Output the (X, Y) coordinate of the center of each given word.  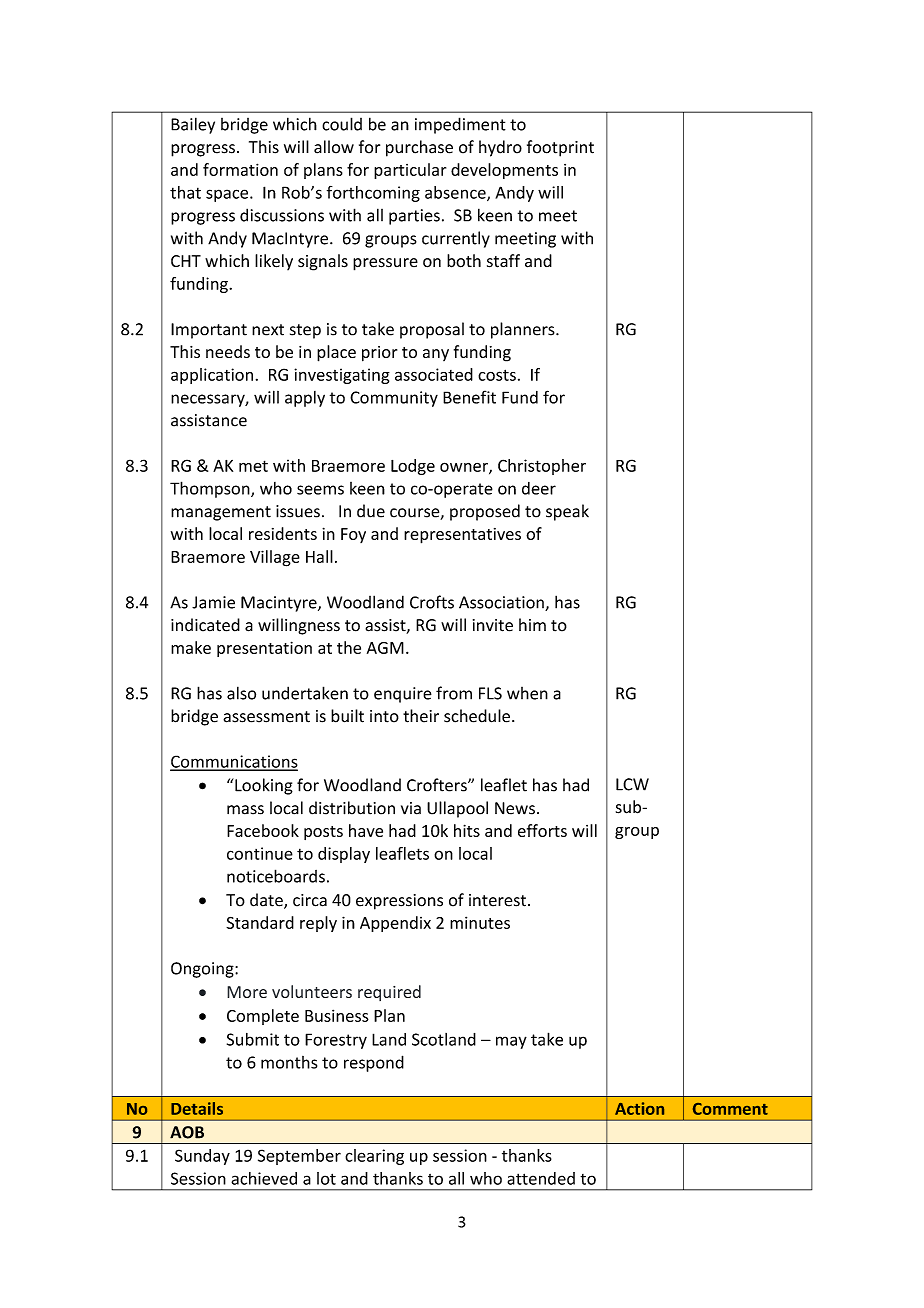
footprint (560, 148)
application (212, 376)
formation (240, 169)
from (454, 693)
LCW (632, 784)
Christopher (542, 467)
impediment (460, 125)
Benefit (469, 397)
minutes (480, 922)
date (267, 901)
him (532, 624)
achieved (264, 1178)
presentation (264, 649)
